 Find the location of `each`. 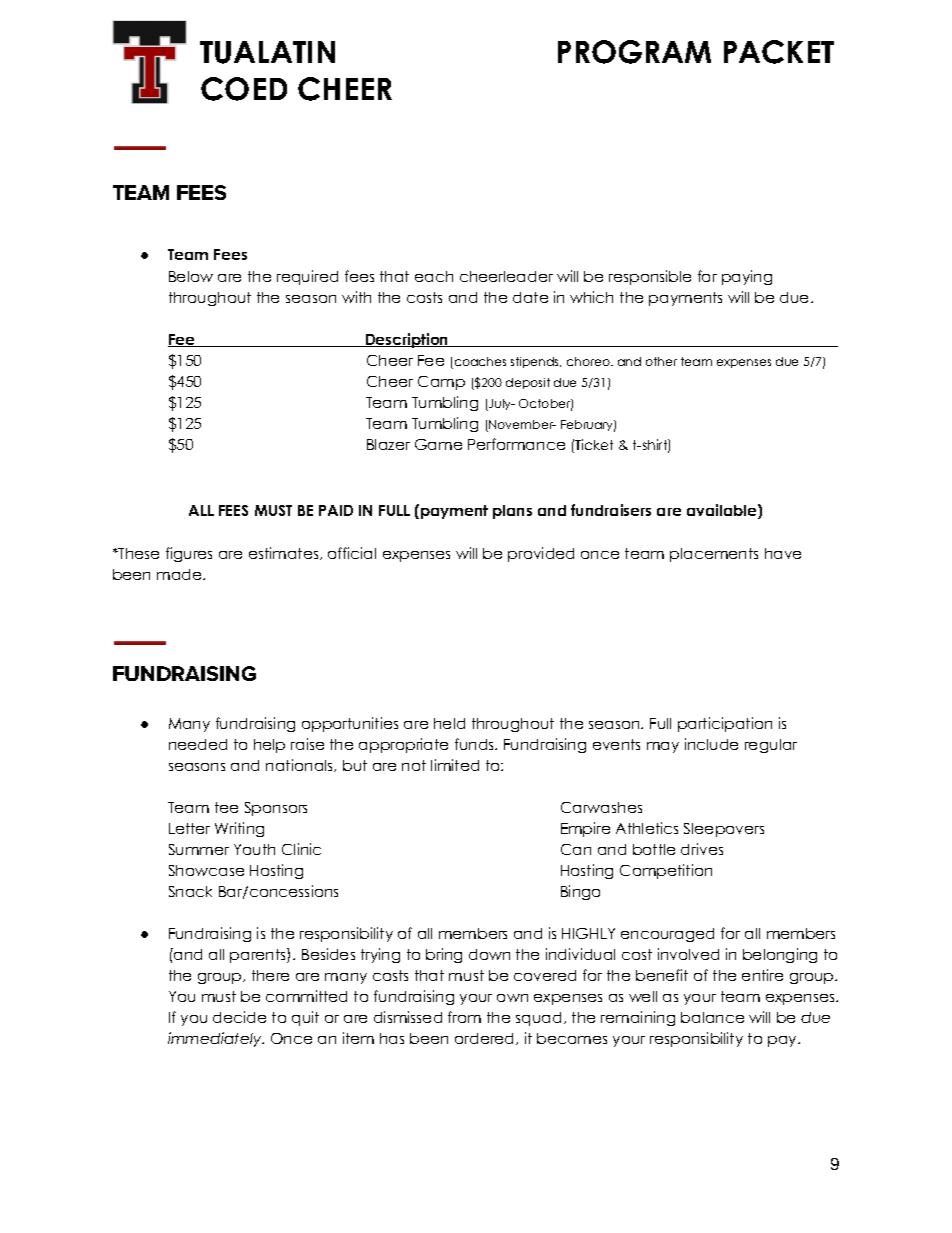

each is located at coordinates (434, 276).
